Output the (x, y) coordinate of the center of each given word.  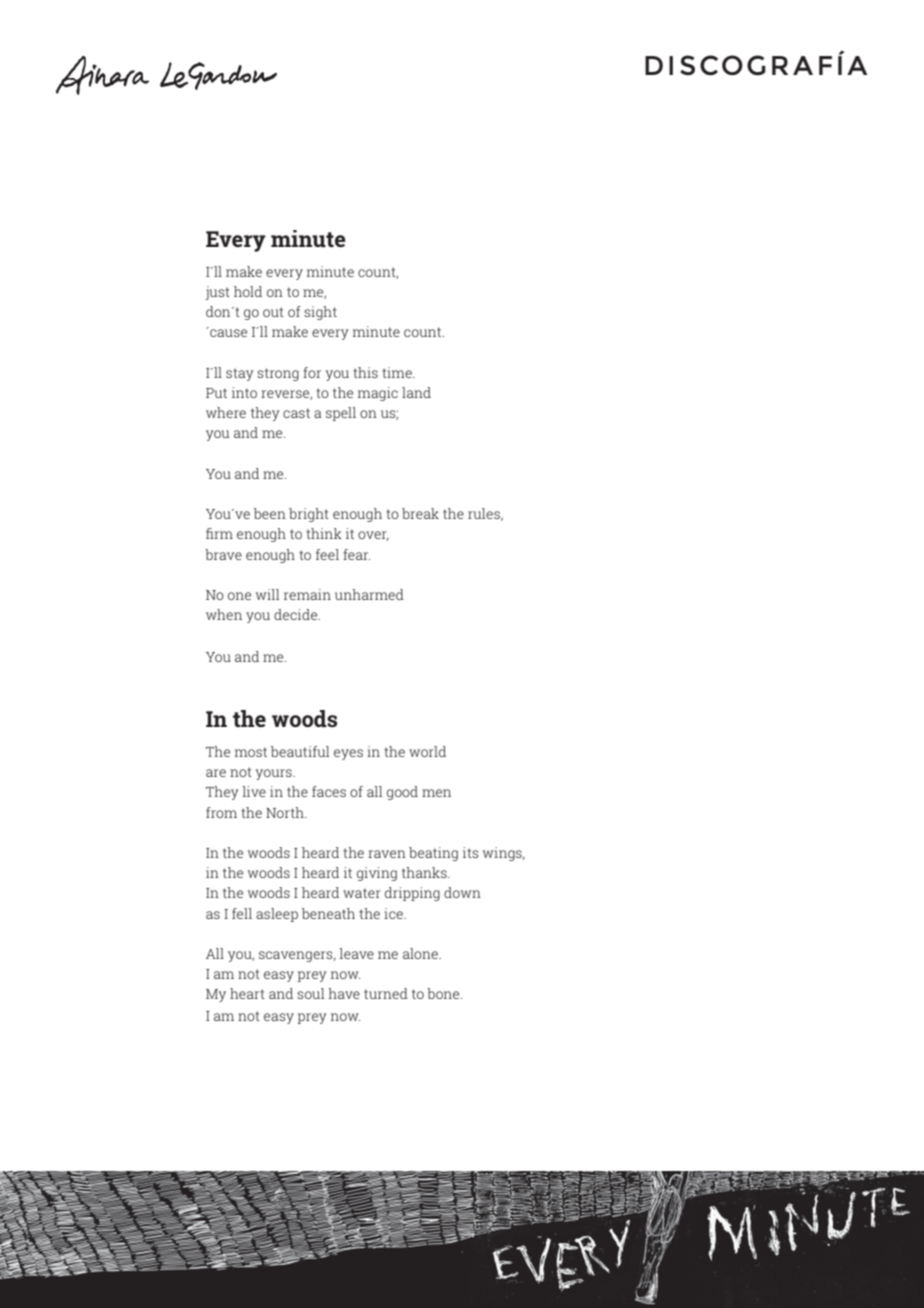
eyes (348, 754)
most (251, 752)
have (344, 993)
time (398, 372)
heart (247, 993)
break (420, 513)
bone (444, 993)
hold (248, 291)
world (427, 751)
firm (219, 533)
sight (320, 313)
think (324, 533)
